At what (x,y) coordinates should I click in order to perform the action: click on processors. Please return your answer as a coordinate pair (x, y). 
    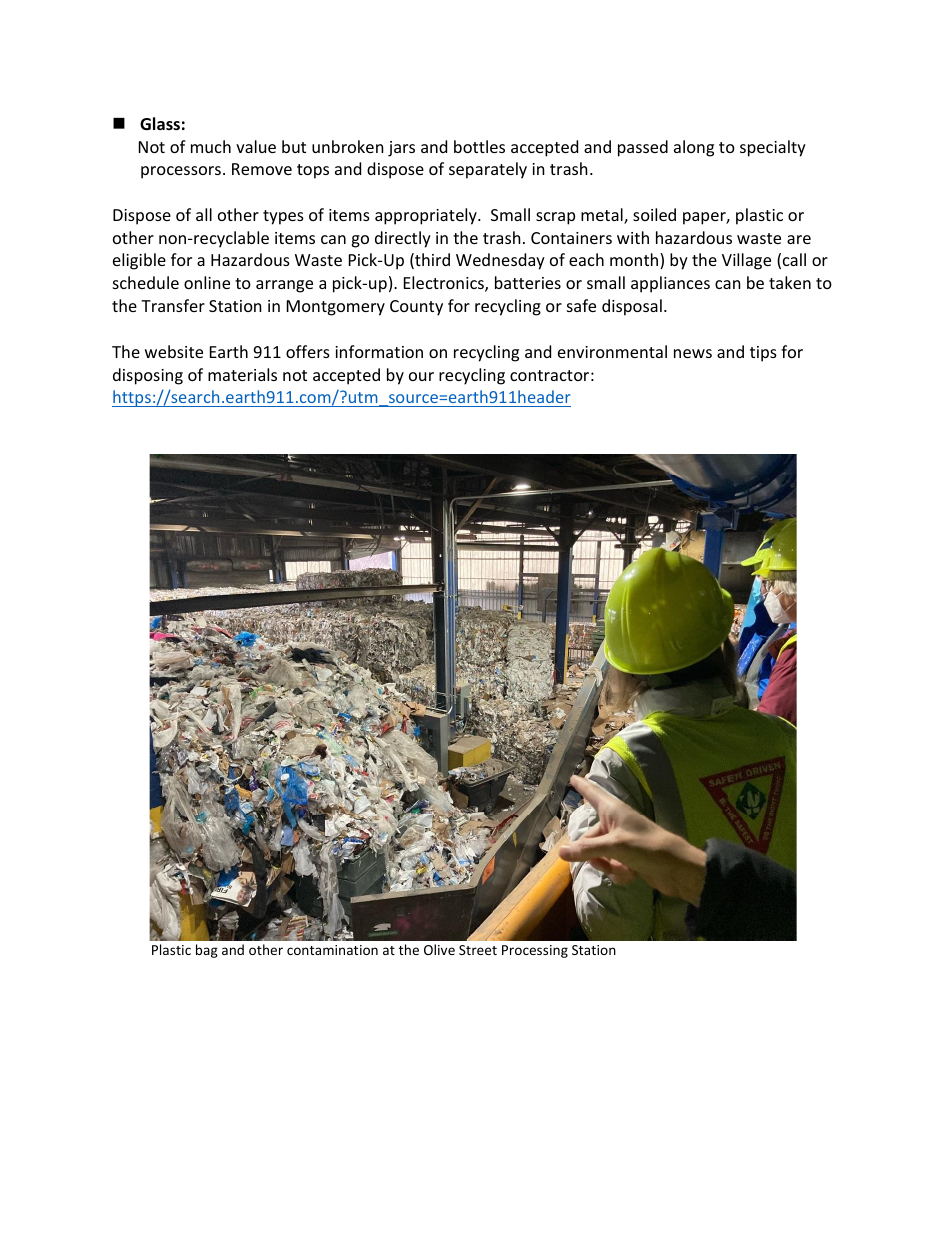
    Looking at the image, I should click on (181, 172).
